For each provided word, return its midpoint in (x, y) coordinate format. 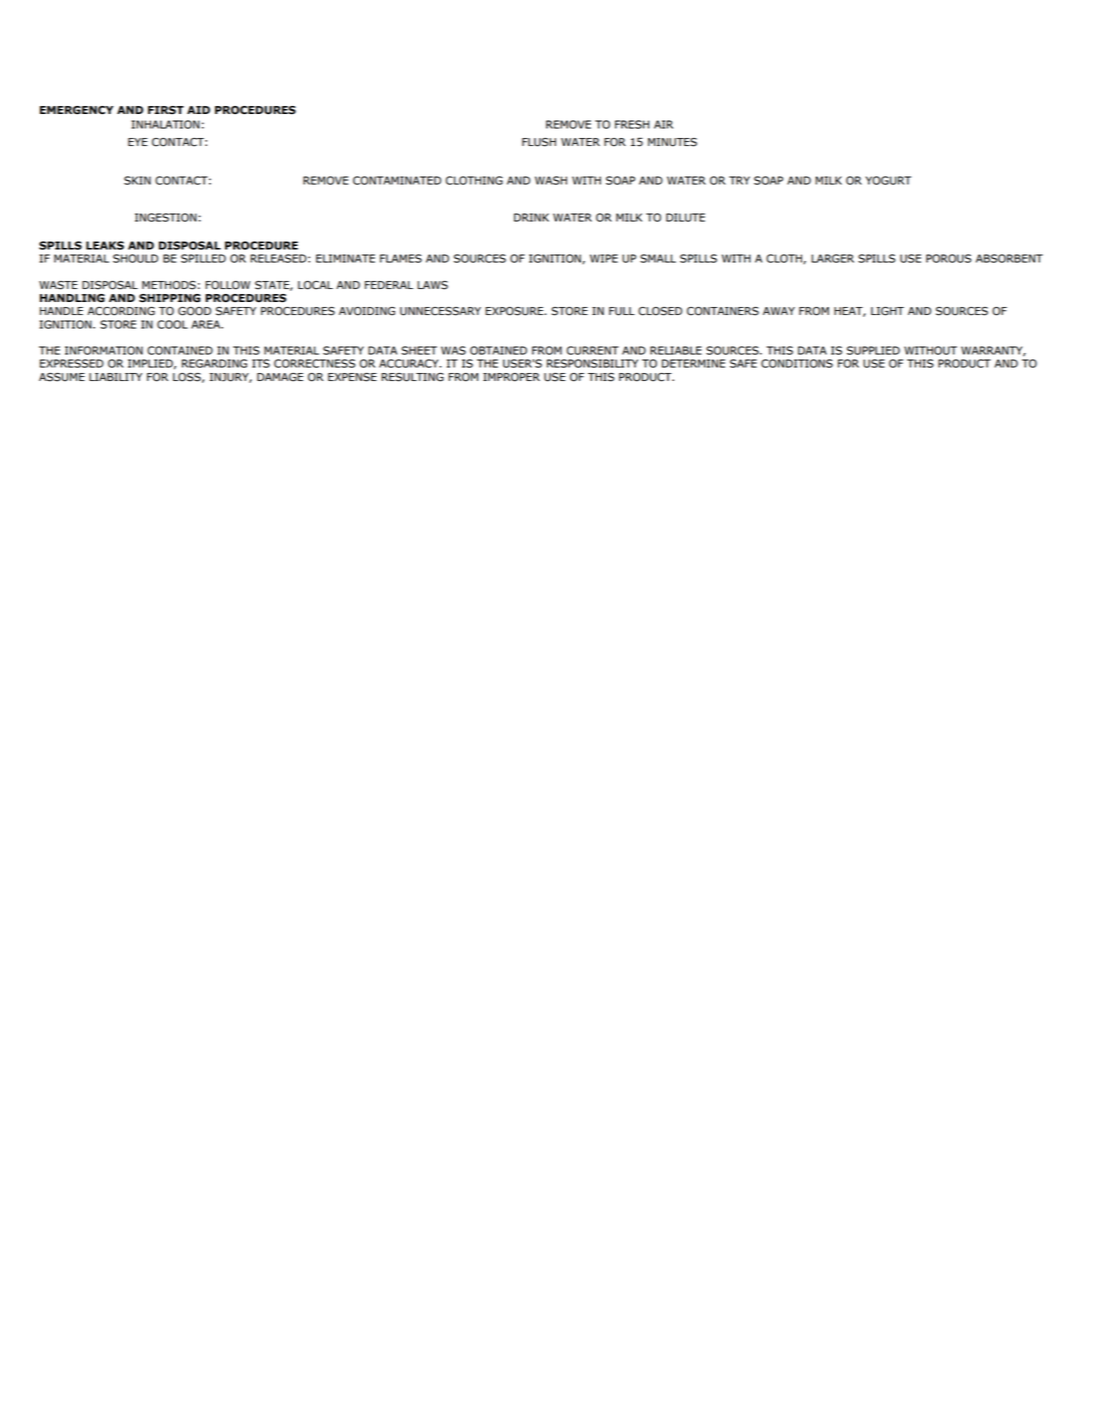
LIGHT (887, 311)
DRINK (531, 217)
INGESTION (166, 217)
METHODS (169, 285)
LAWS (432, 285)
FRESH (632, 124)
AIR (663, 124)
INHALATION (166, 124)
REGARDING (214, 363)
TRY (739, 180)
